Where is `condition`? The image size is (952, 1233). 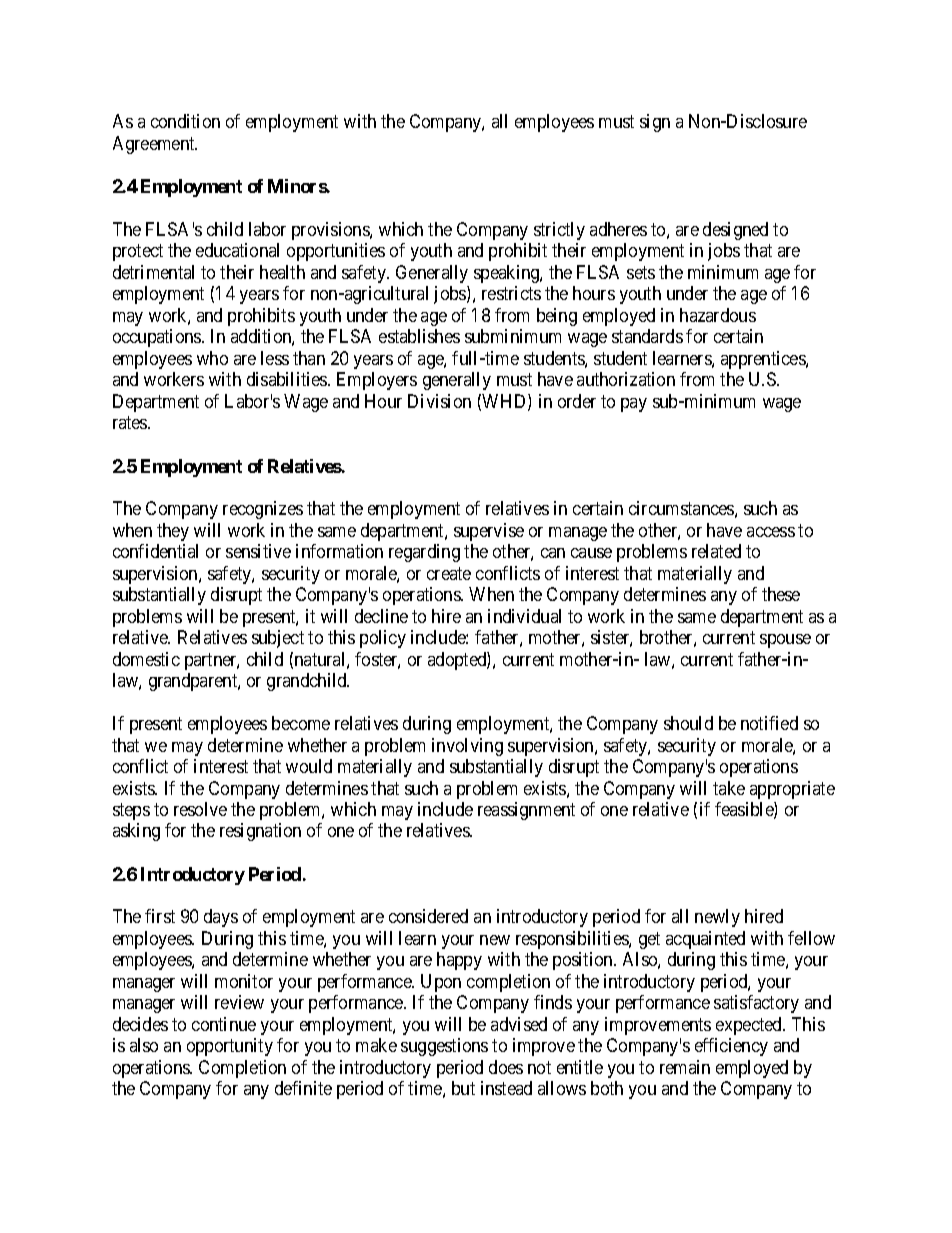
condition is located at coordinates (185, 121).
